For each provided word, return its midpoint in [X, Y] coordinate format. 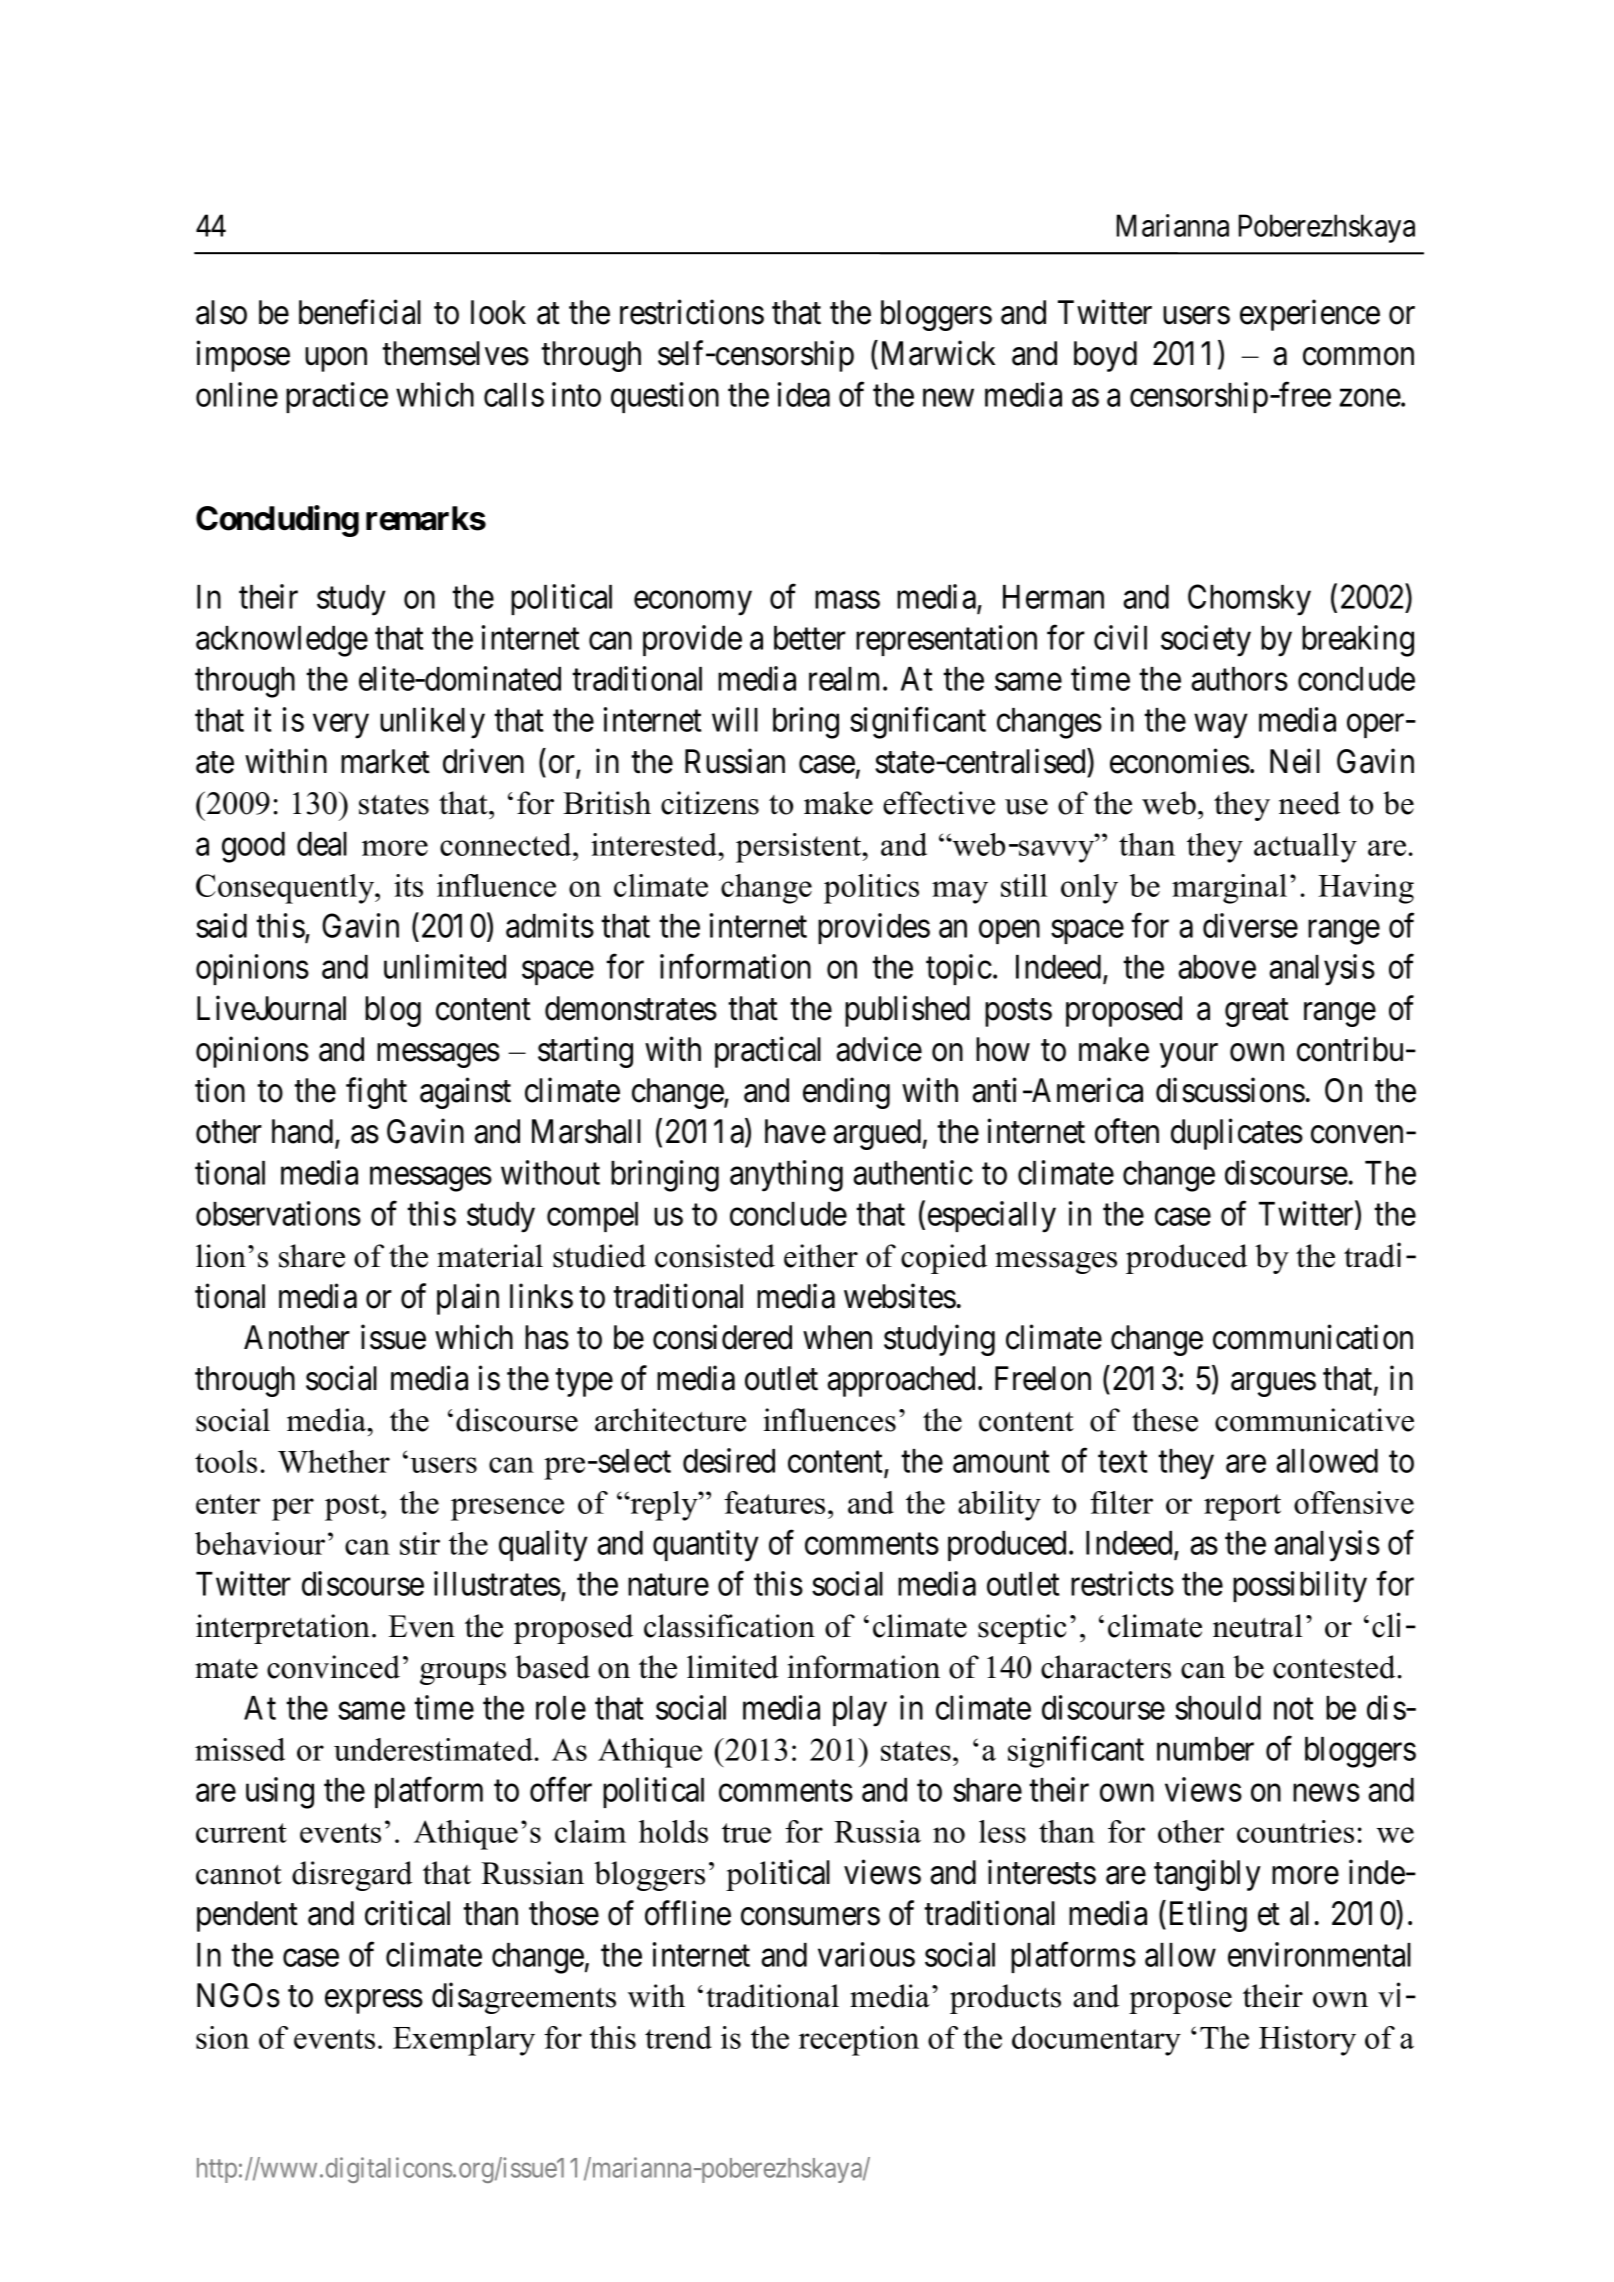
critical [407, 1913]
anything [786, 1176]
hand [304, 1132]
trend [678, 2037]
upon [336, 360]
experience [1310, 315]
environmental [1319, 1954]
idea [804, 394]
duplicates [1237, 1134]
